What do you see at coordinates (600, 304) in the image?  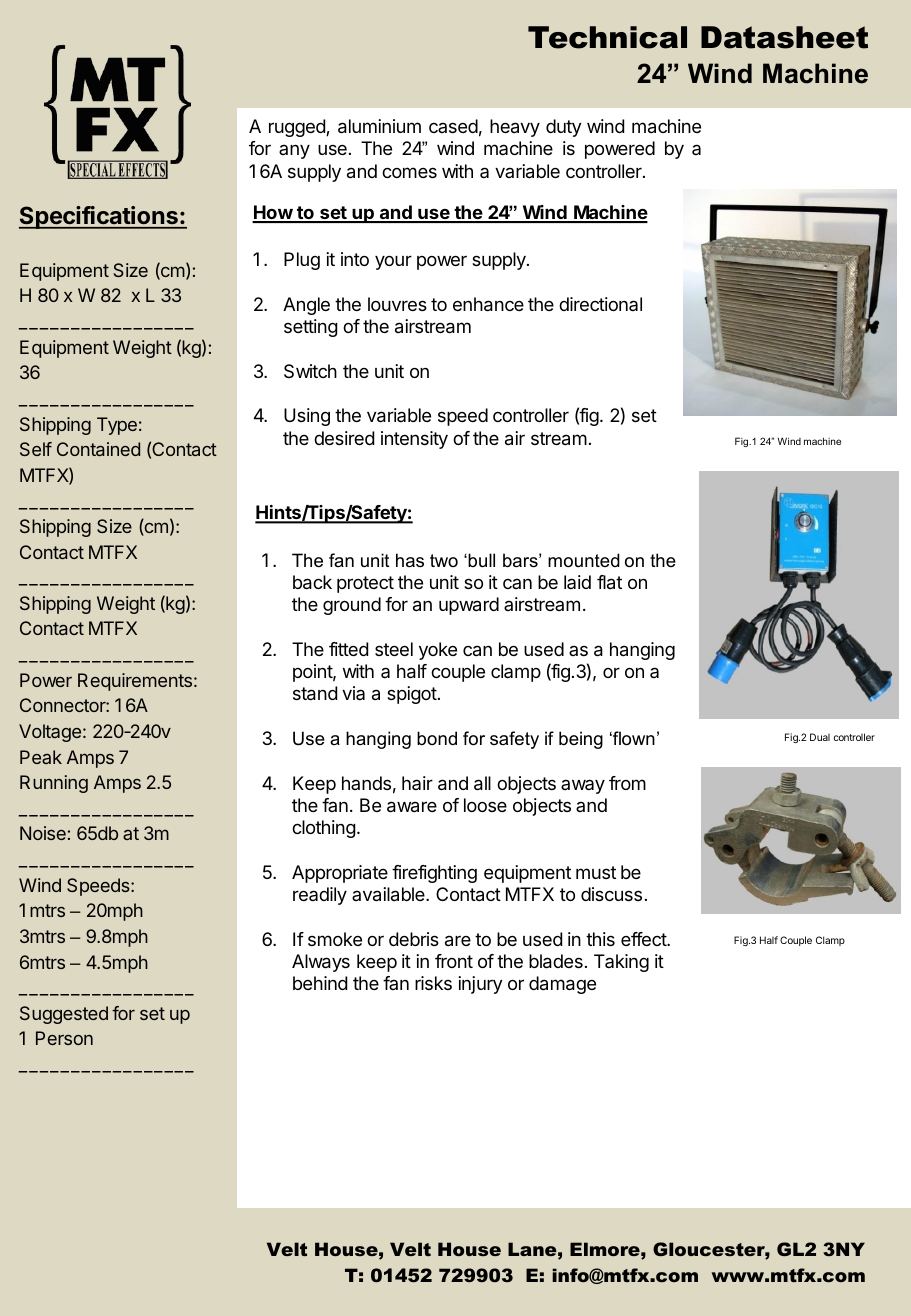 I see `directional` at bounding box center [600, 304].
